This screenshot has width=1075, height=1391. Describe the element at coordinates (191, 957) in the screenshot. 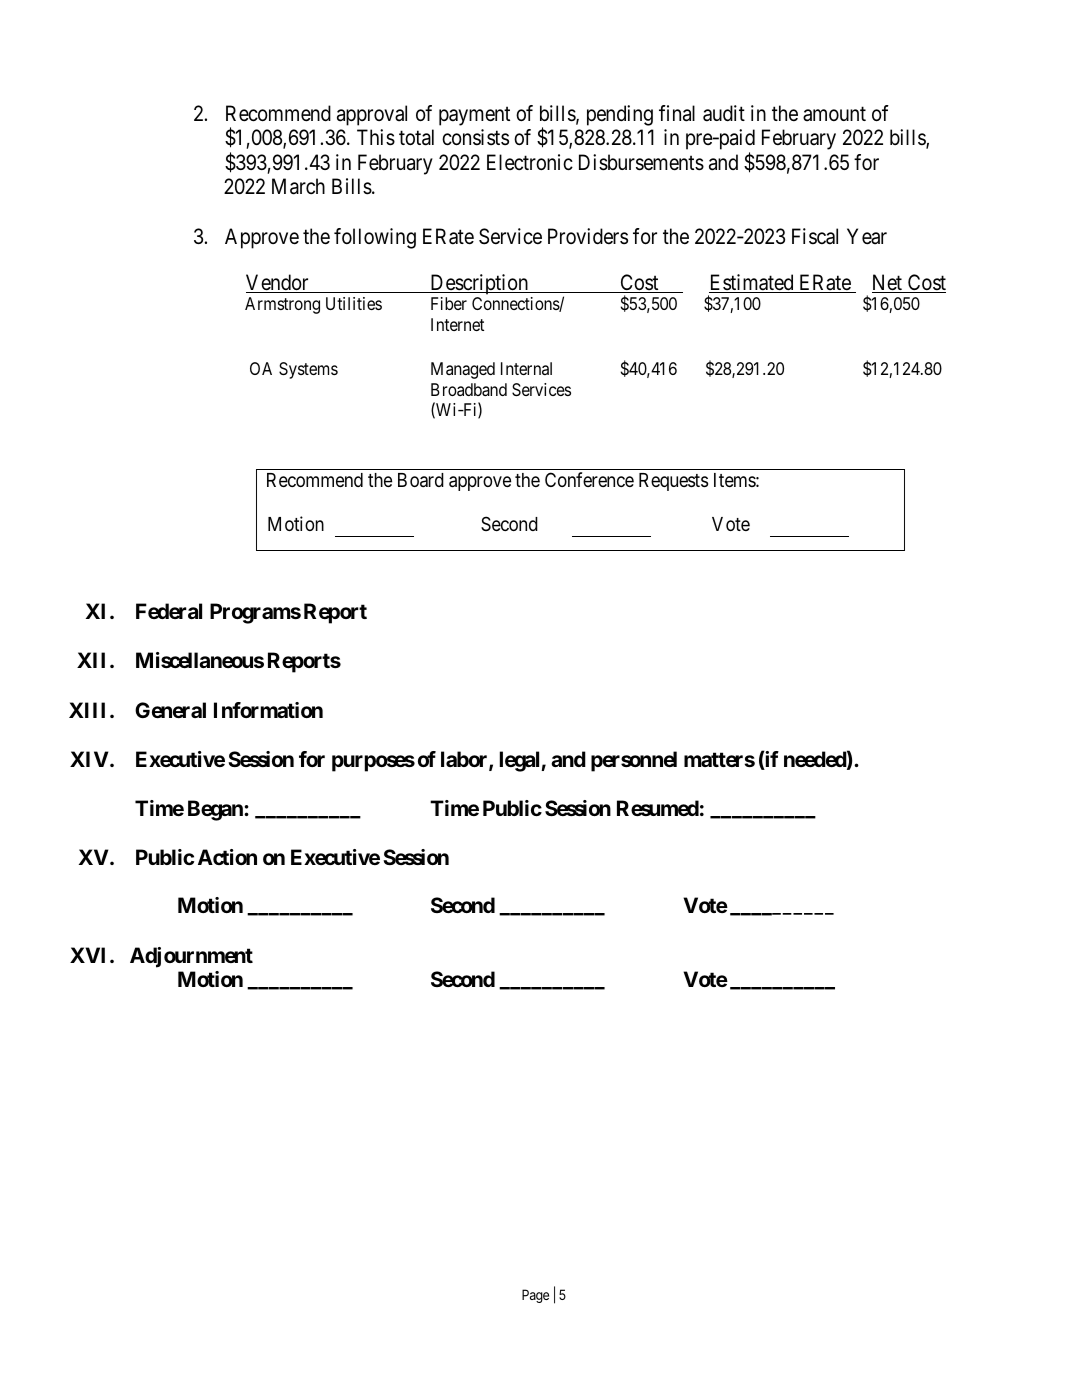

I see `Adjournment` at that location.
